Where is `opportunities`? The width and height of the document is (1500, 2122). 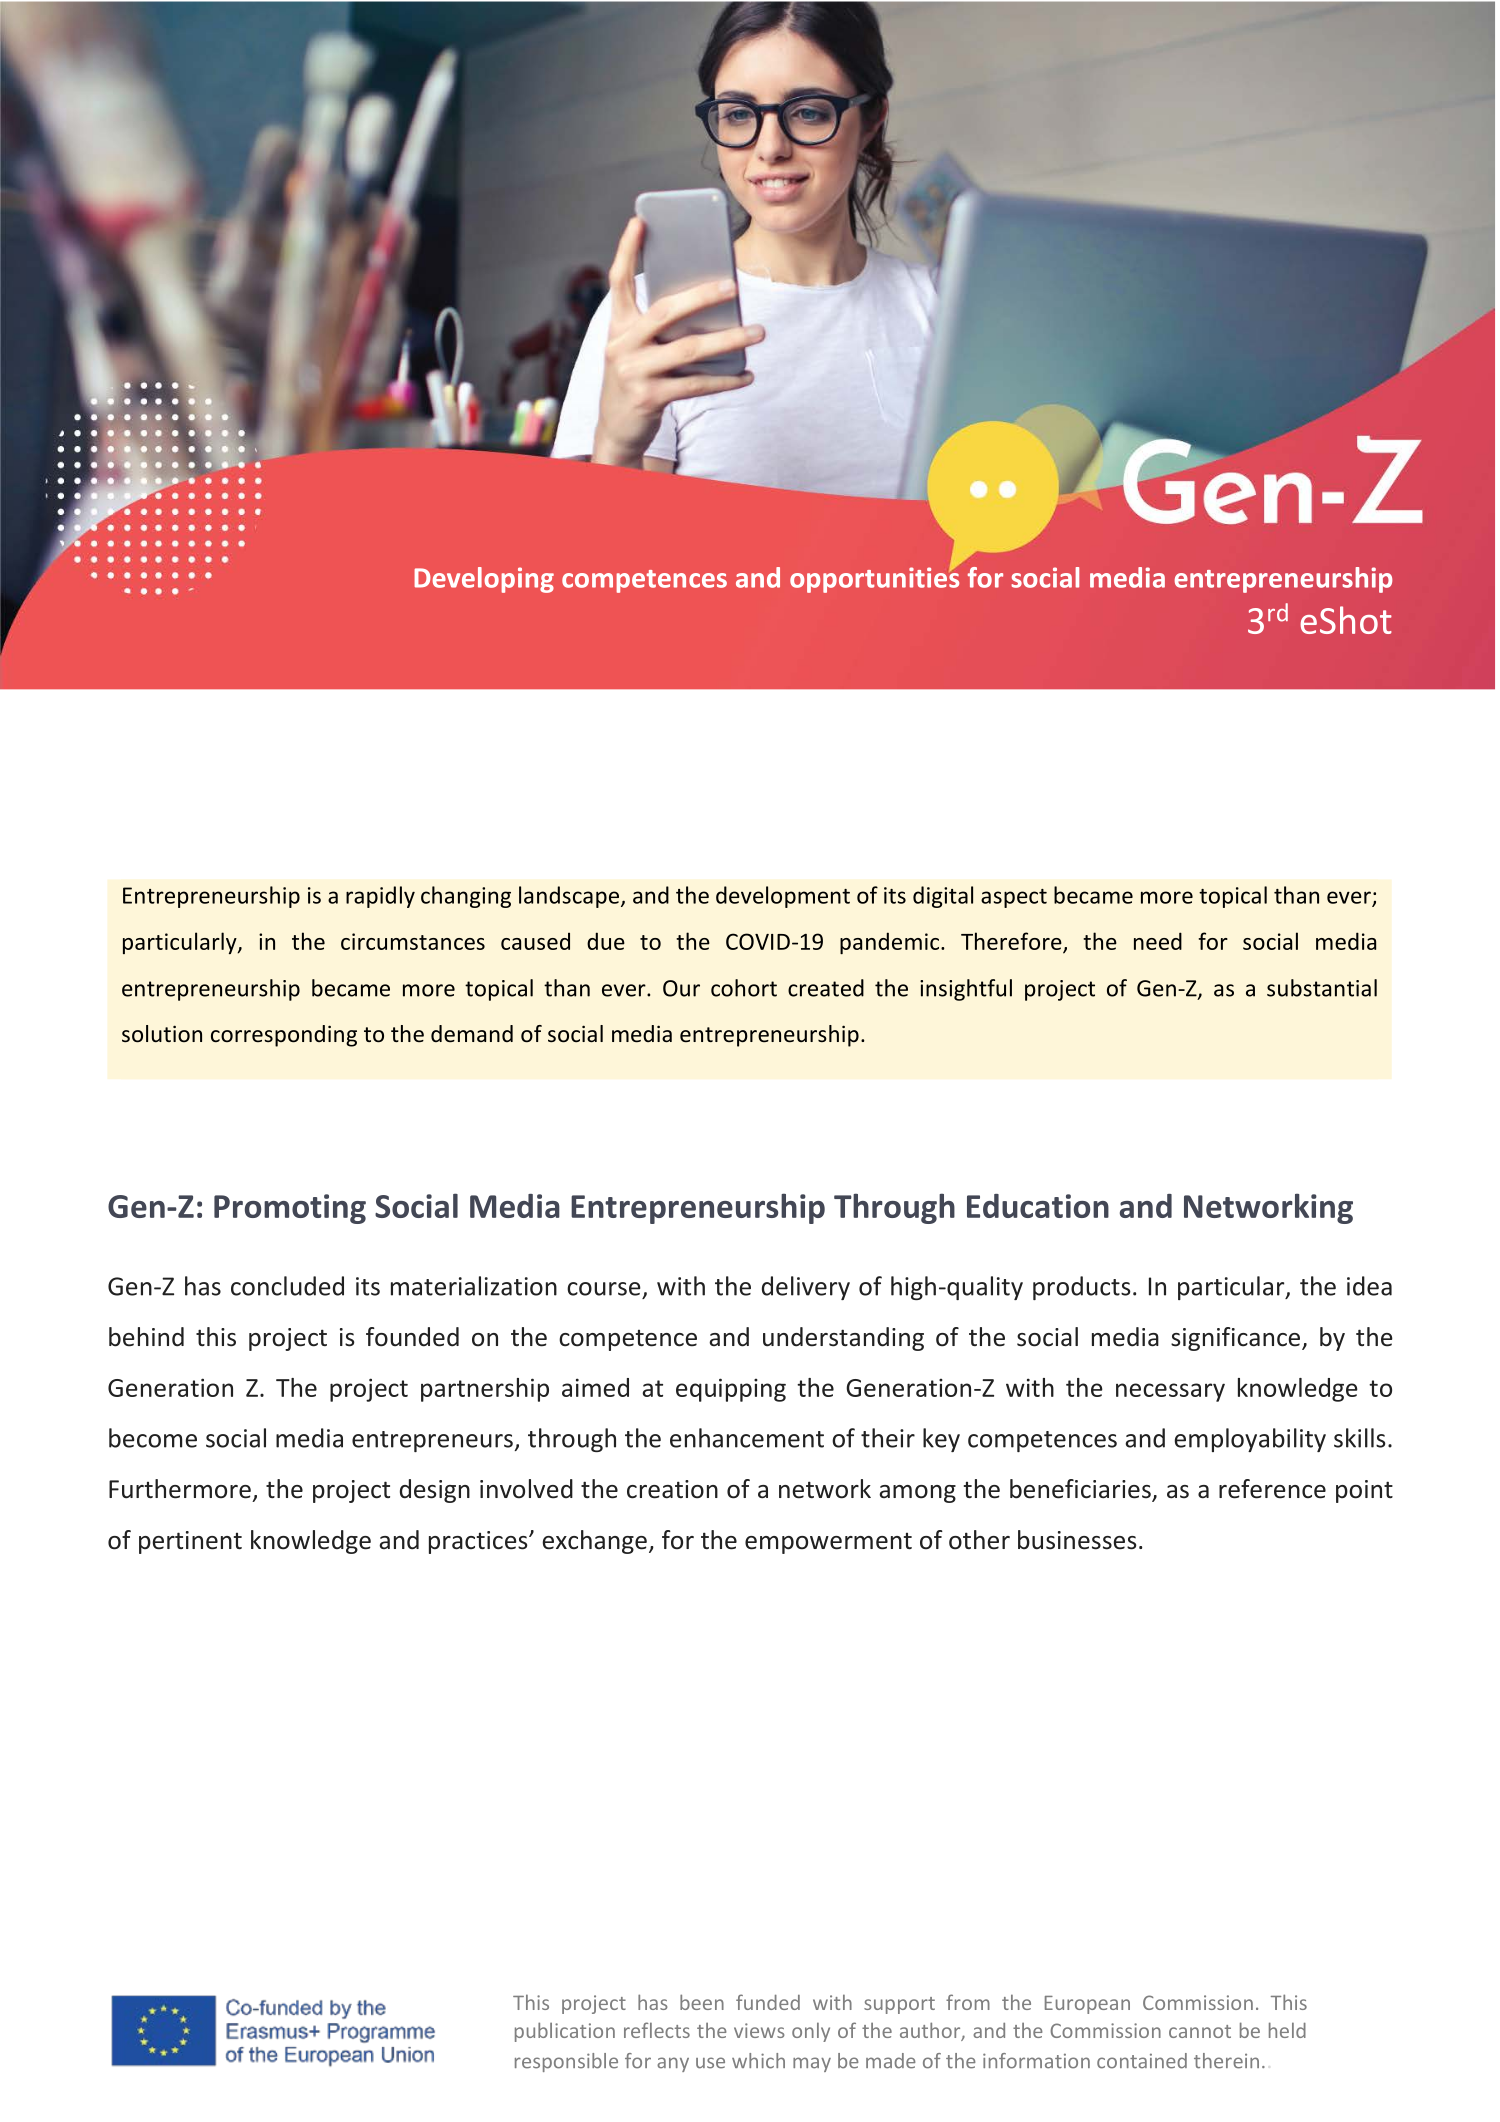
opportunities is located at coordinates (874, 580).
